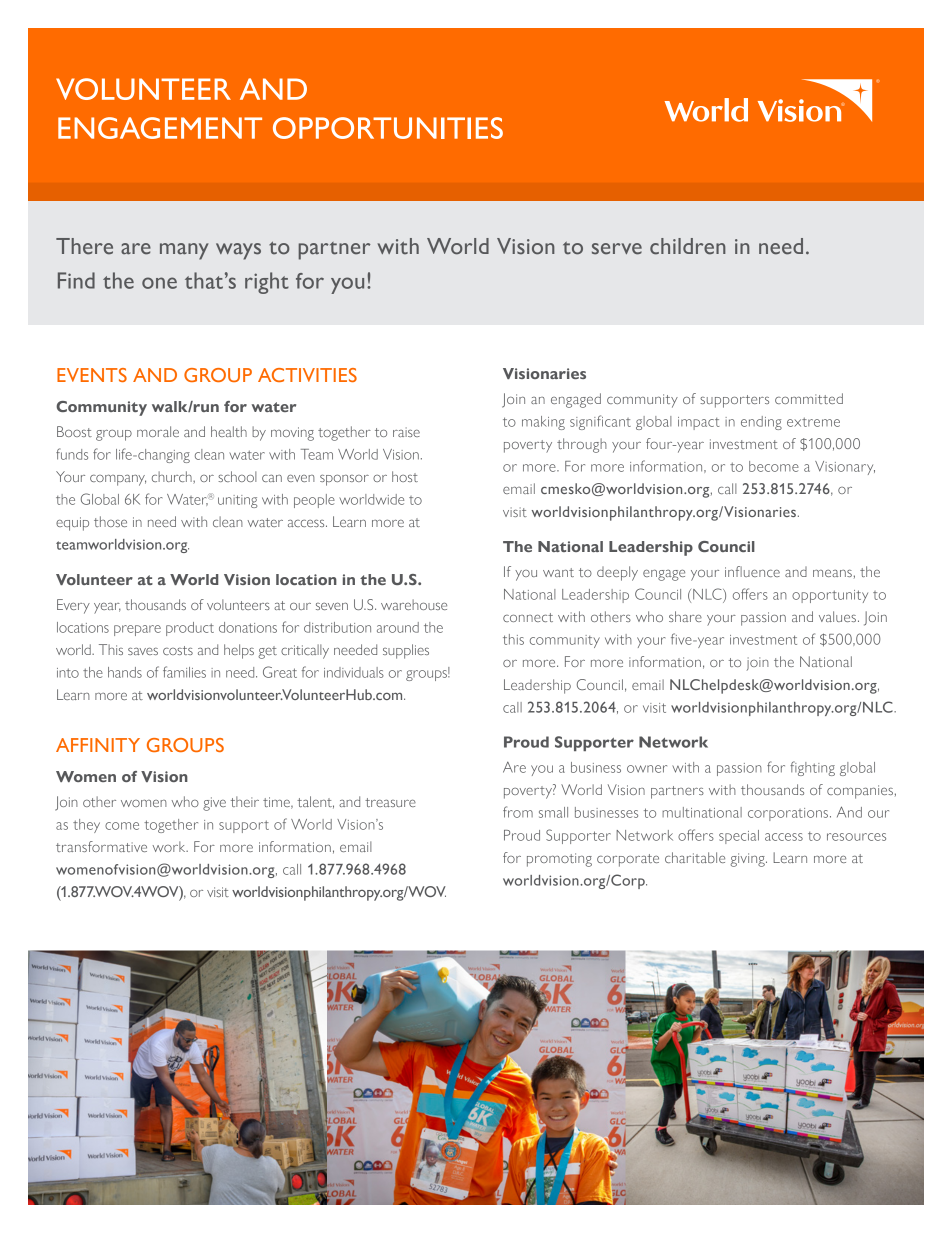 The image size is (952, 1233). What do you see at coordinates (809, 398) in the document?
I see `committed` at bounding box center [809, 398].
